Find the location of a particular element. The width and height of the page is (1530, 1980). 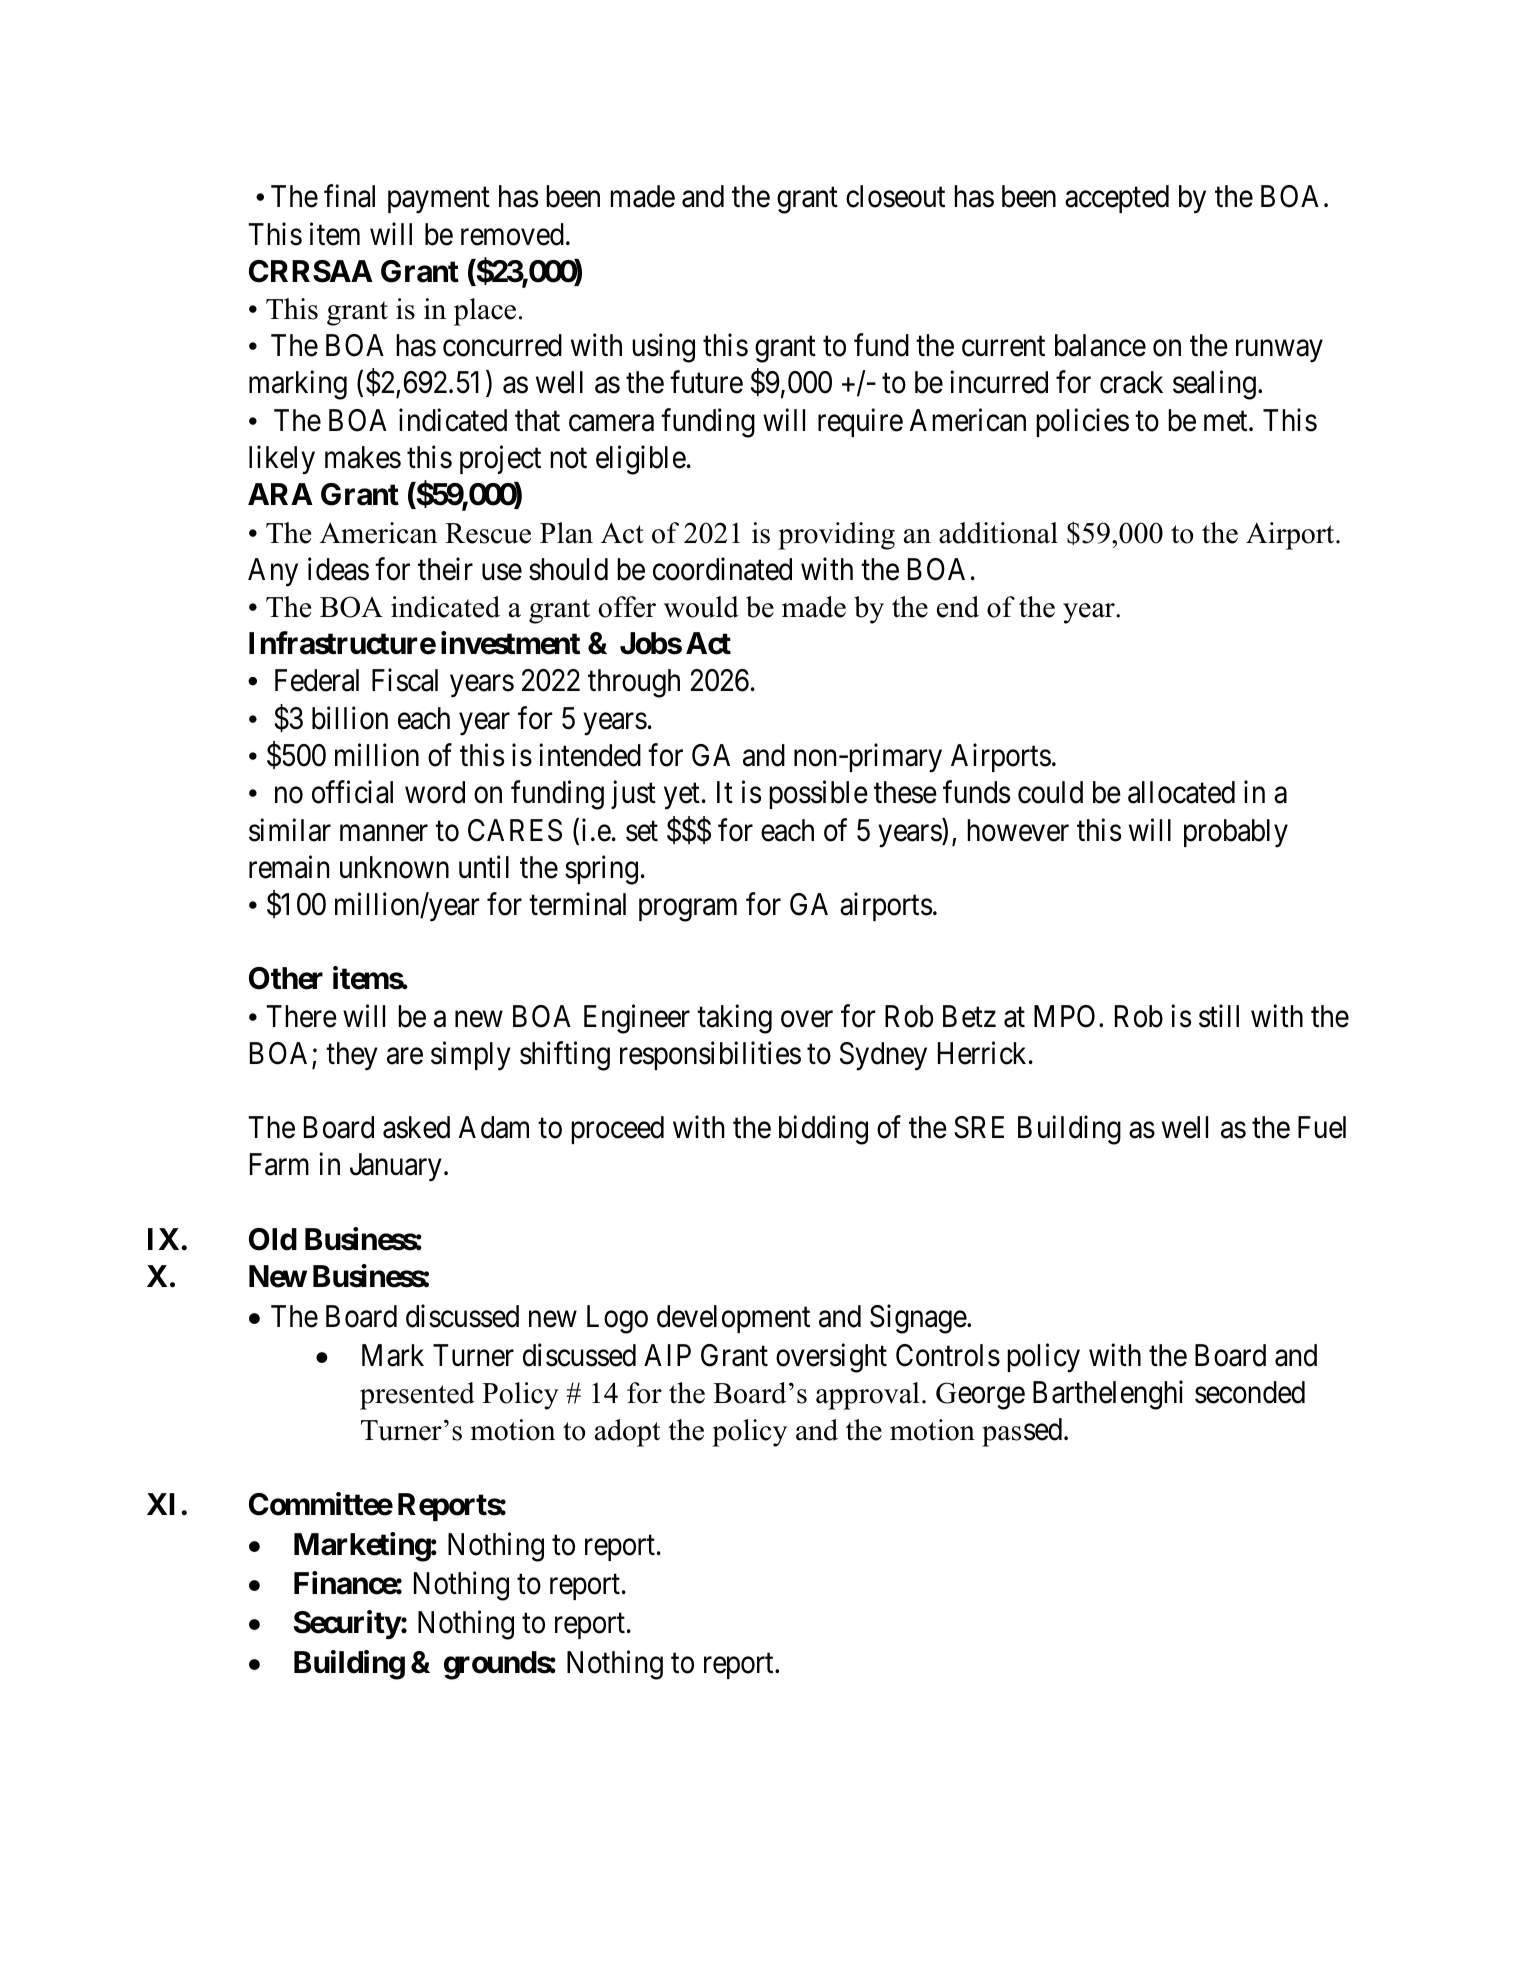

adopt is located at coordinates (627, 1433).
